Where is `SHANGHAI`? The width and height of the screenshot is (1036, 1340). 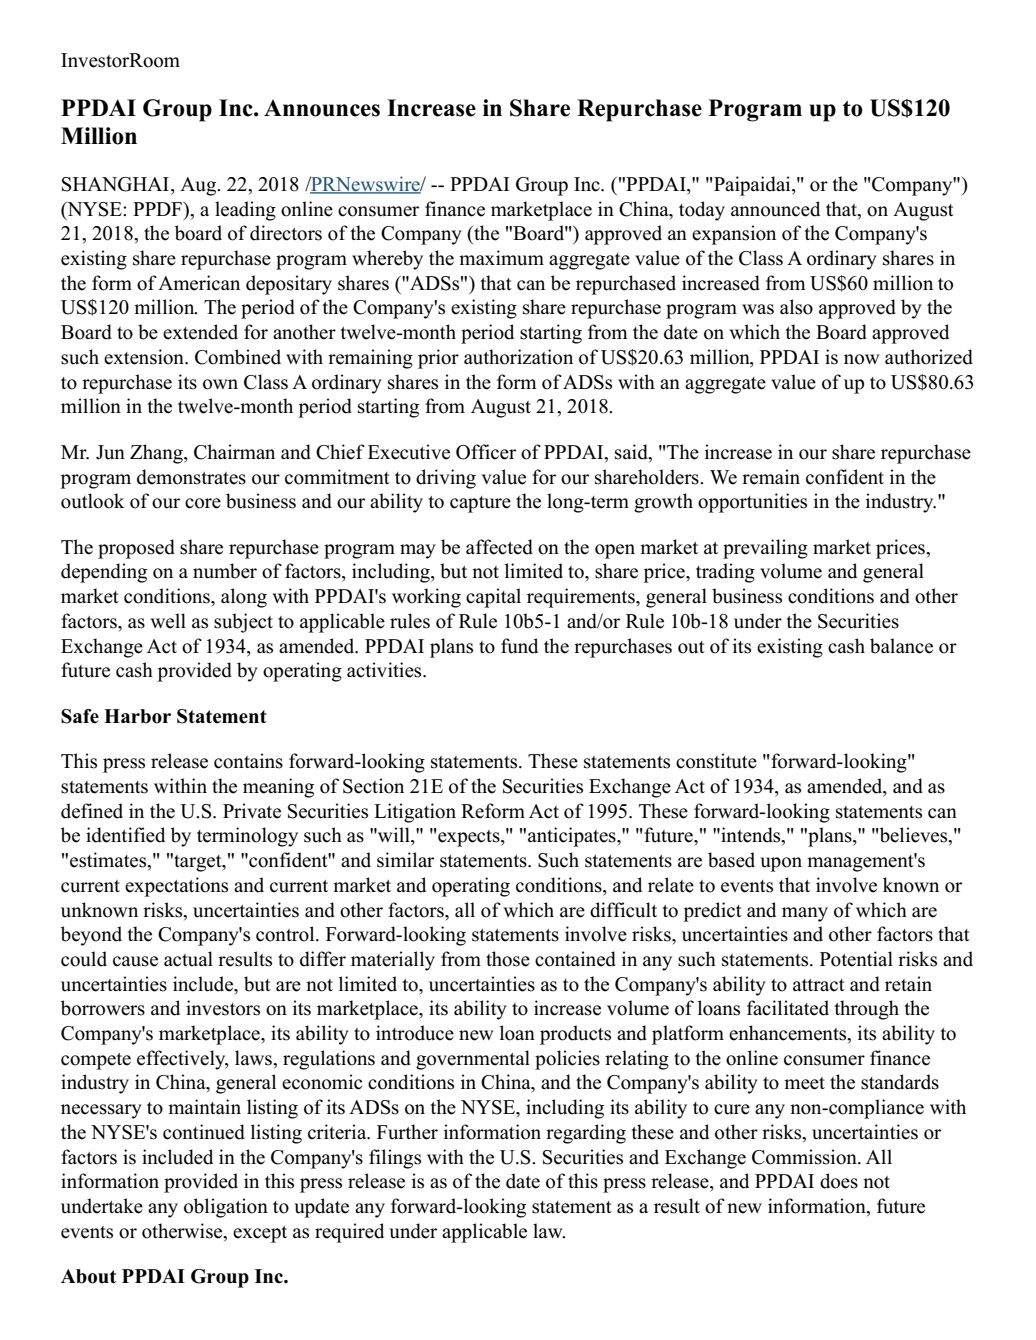 SHANGHAI is located at coordinates (117, 185).
